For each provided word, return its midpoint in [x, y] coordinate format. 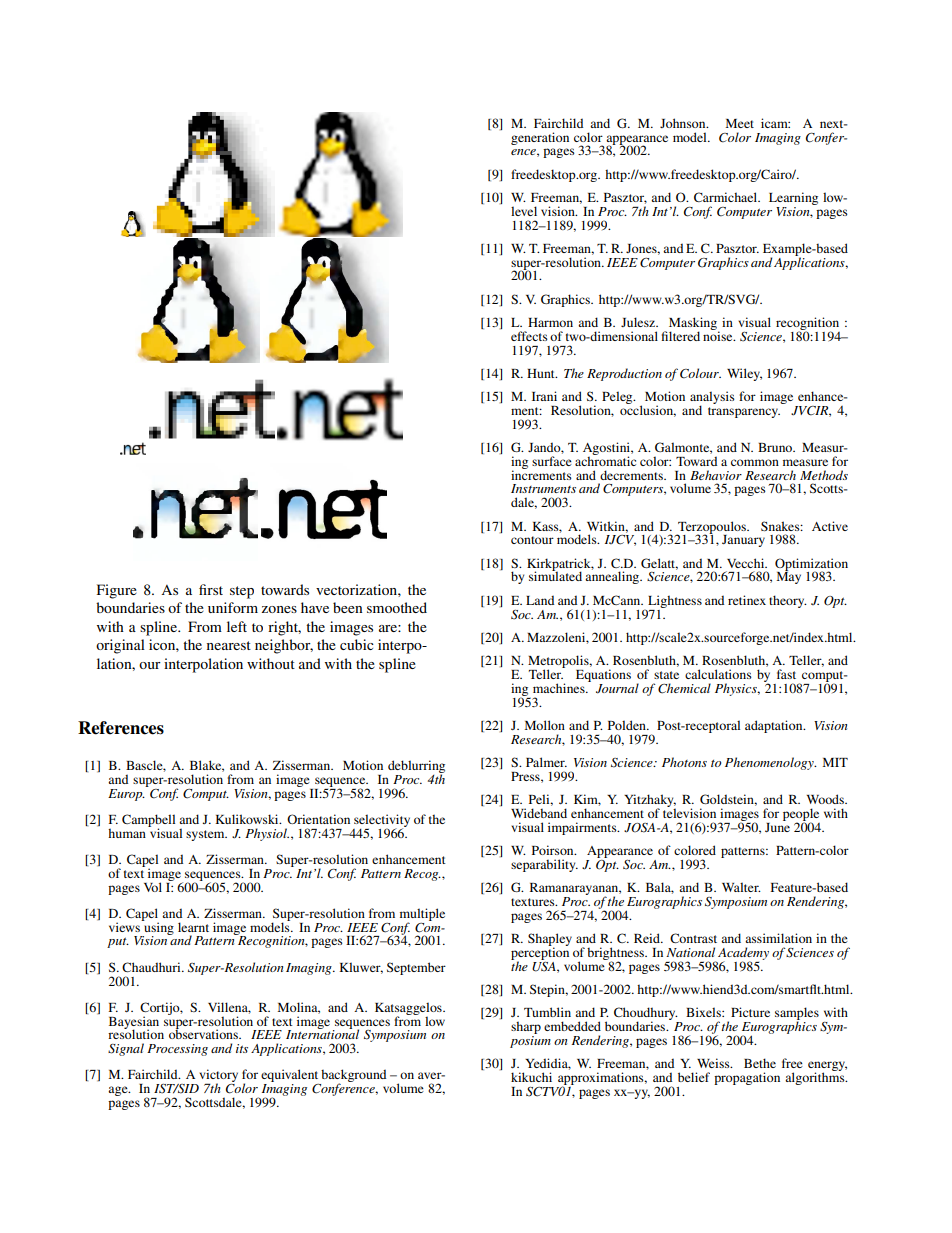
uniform [233, 607]
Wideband [539, 813]
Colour [700, 373]
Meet [740, 123]
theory [788, 601]
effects [529, 336]
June [777, 826]
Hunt [542, 373]
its [242, 1048]
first [211, 589]
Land [540, 600]
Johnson [684, 123]
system [206, 835]
